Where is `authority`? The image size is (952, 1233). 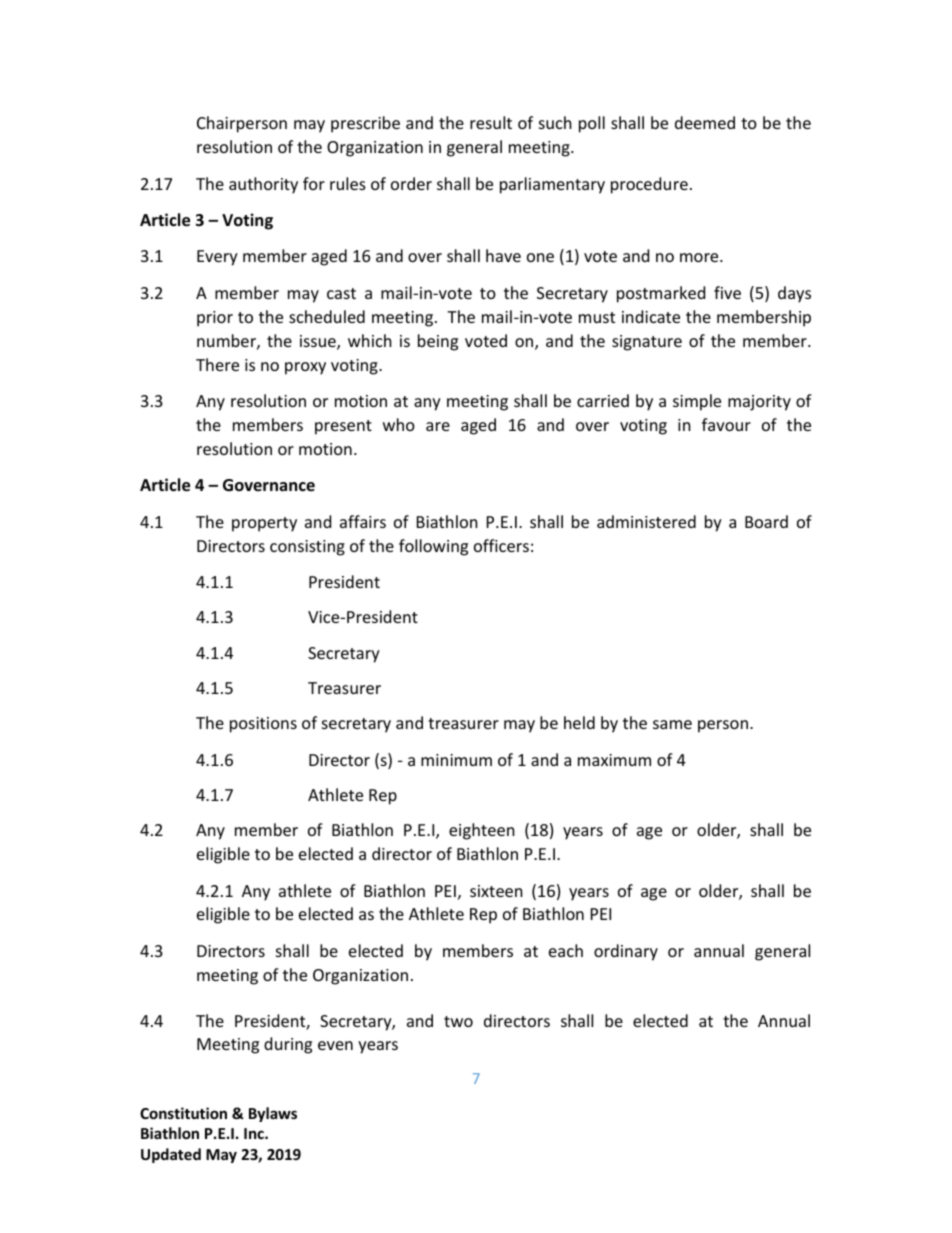
authority is located at coordinates (263, 185).
